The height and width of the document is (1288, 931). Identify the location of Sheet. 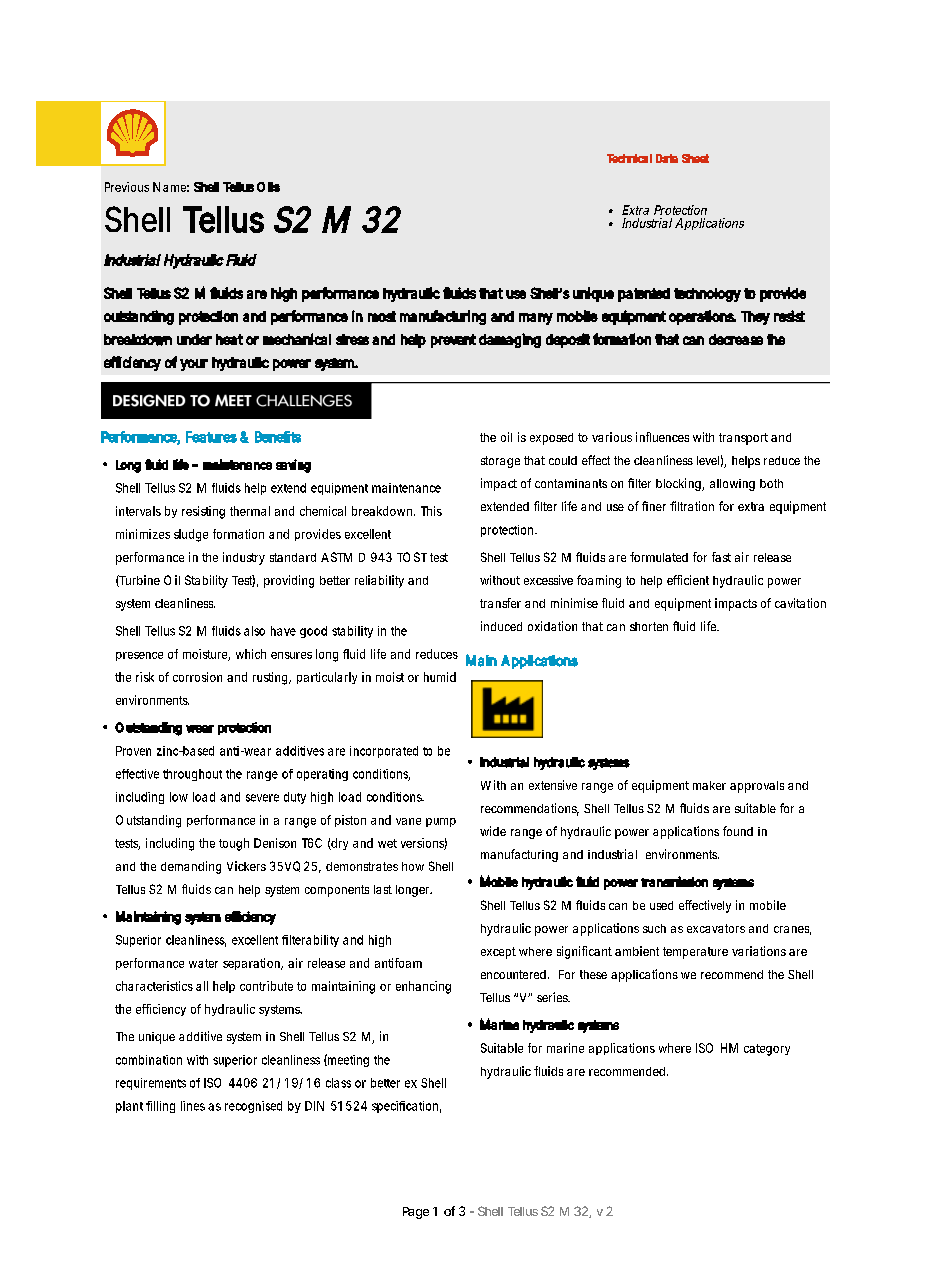
(695, 158).
